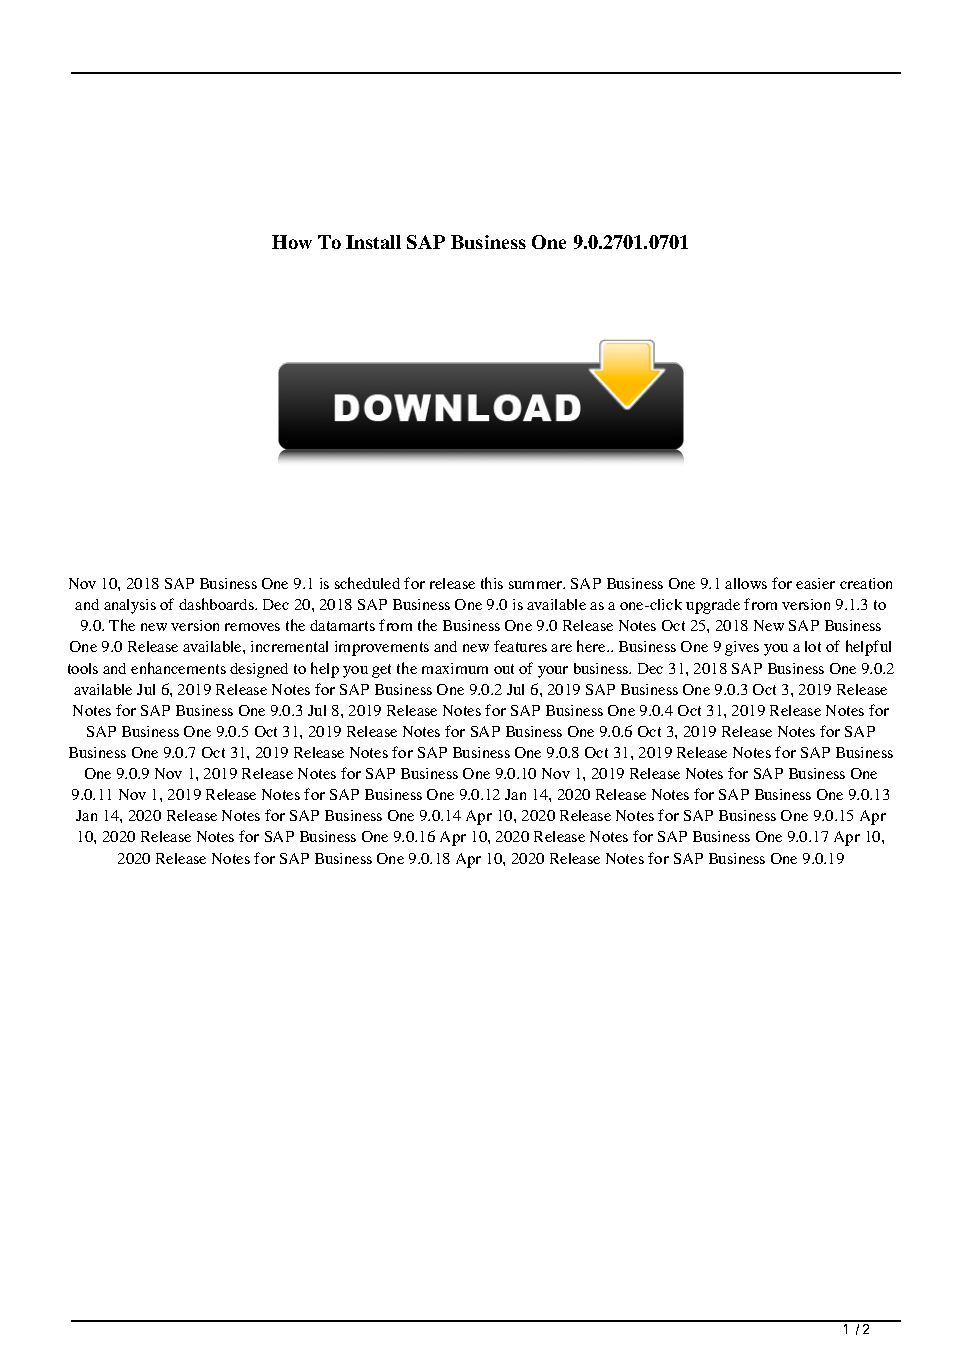  Describe the element at coordinates (815, 583) in the page. I see `easier` at that location.
